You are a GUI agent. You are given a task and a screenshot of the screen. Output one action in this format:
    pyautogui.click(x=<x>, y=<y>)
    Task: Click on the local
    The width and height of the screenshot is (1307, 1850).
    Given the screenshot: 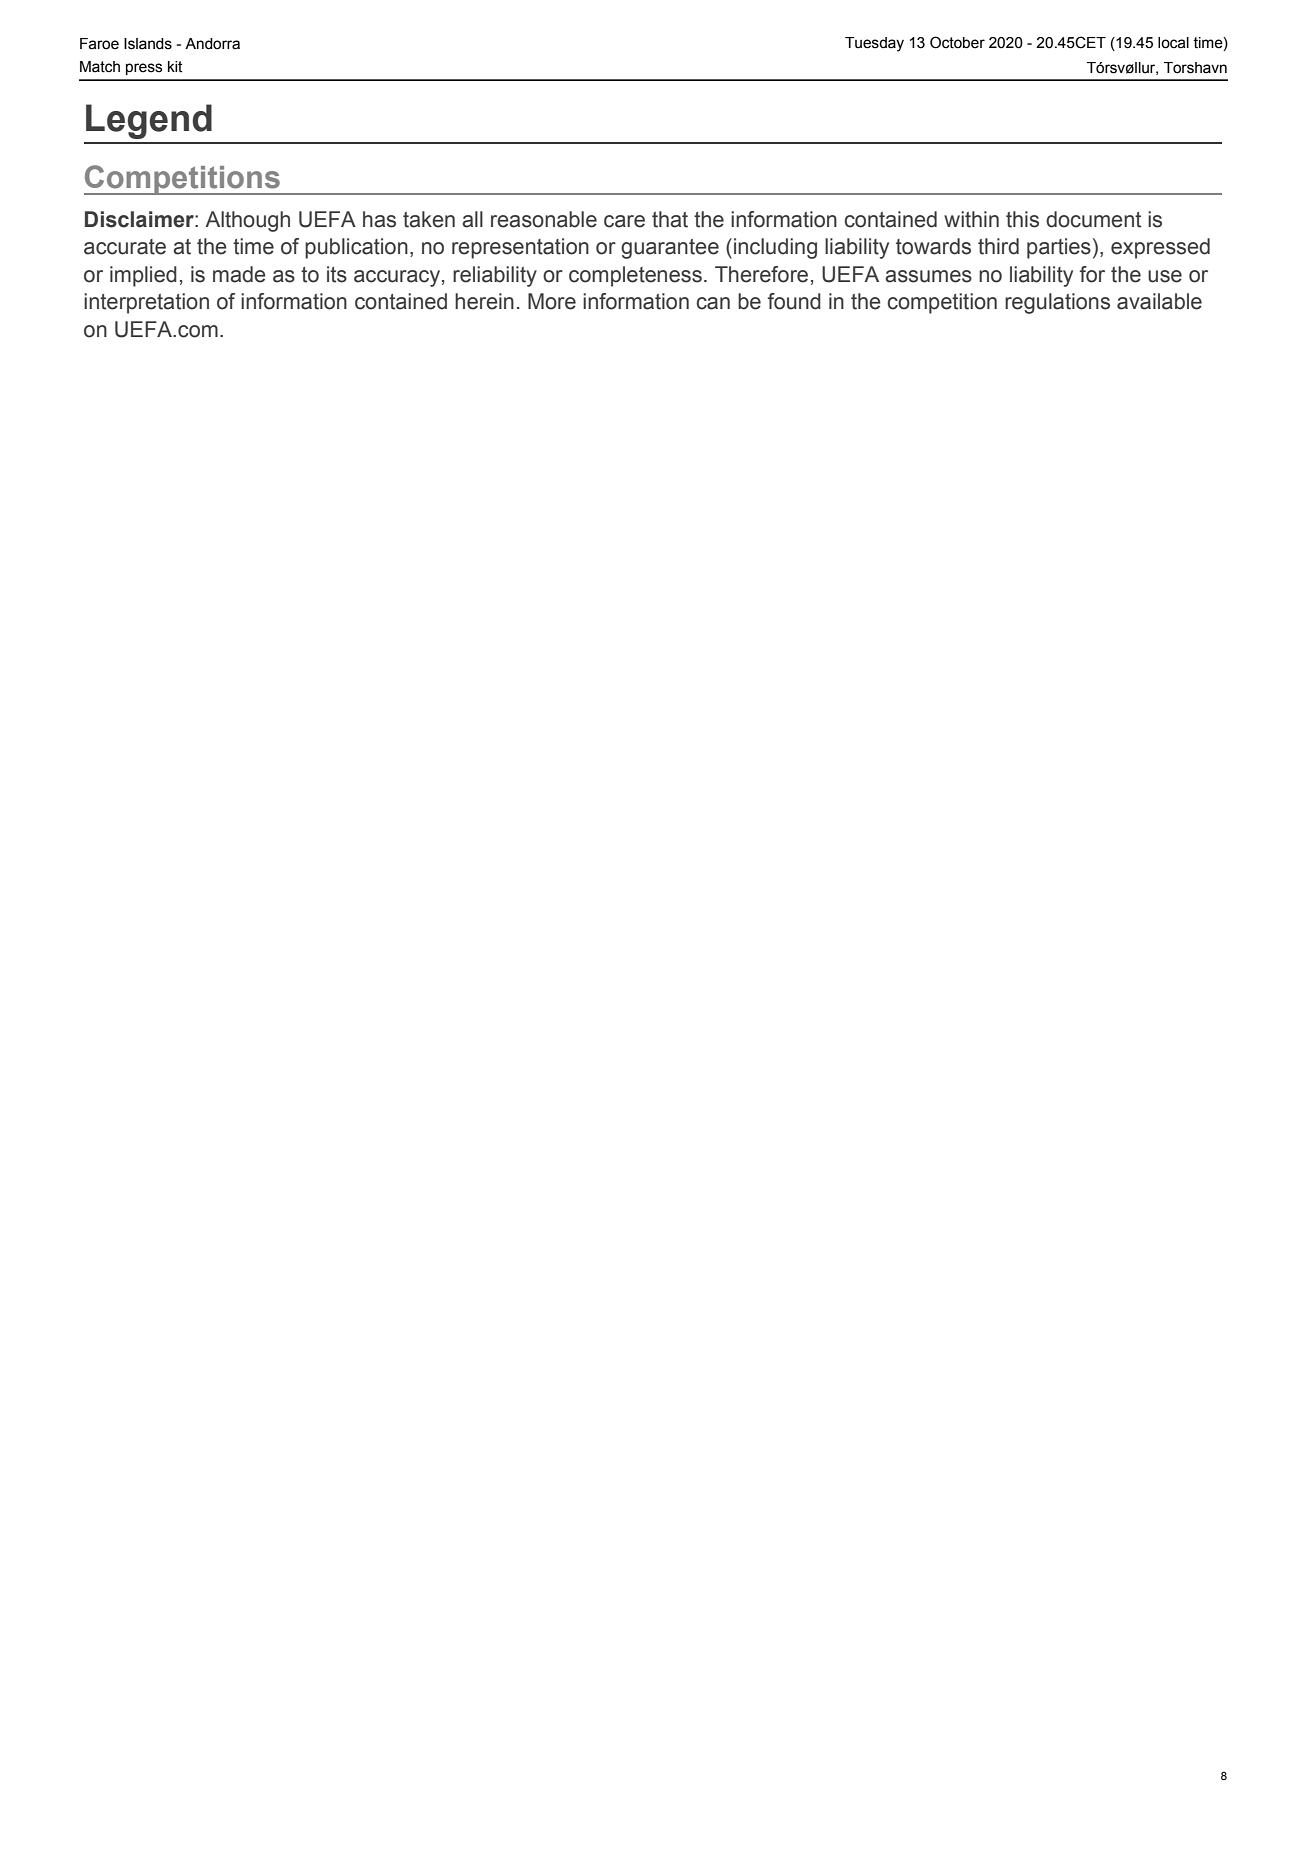 What is the action you would take?
    pyautogui.click(x=1173, y=43)
